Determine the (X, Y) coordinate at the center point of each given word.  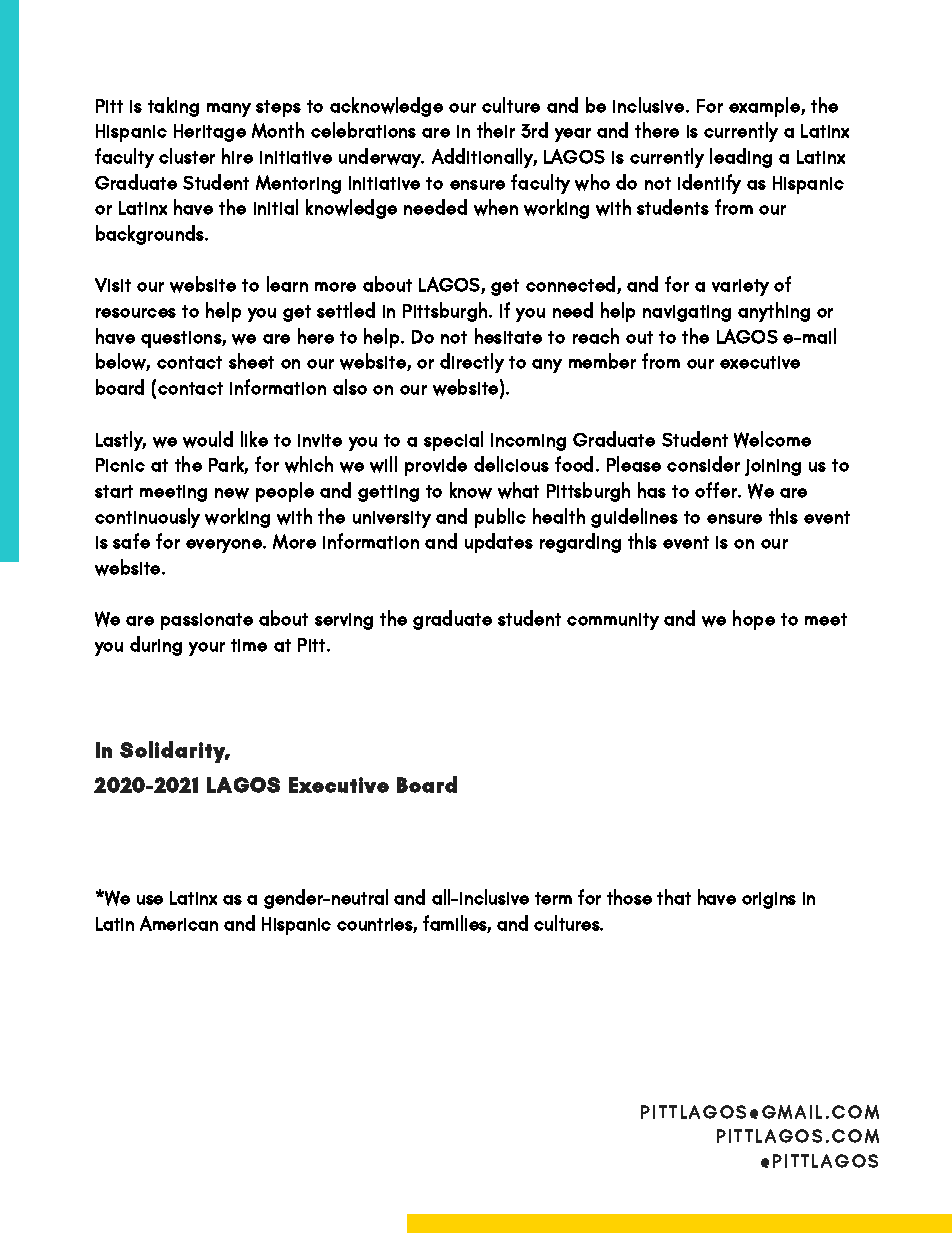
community (613, 621)
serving (344, 621)
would (208, 439)
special (453, 441)
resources (136, 313)
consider (703, 464)
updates (499, 543)
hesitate (508, 336)
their (496, 130)
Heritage (210, 133)
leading (741, 158)
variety (740, 287)
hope (754, 620)
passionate (207, 621)
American (179, 923)
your (207, 649)
